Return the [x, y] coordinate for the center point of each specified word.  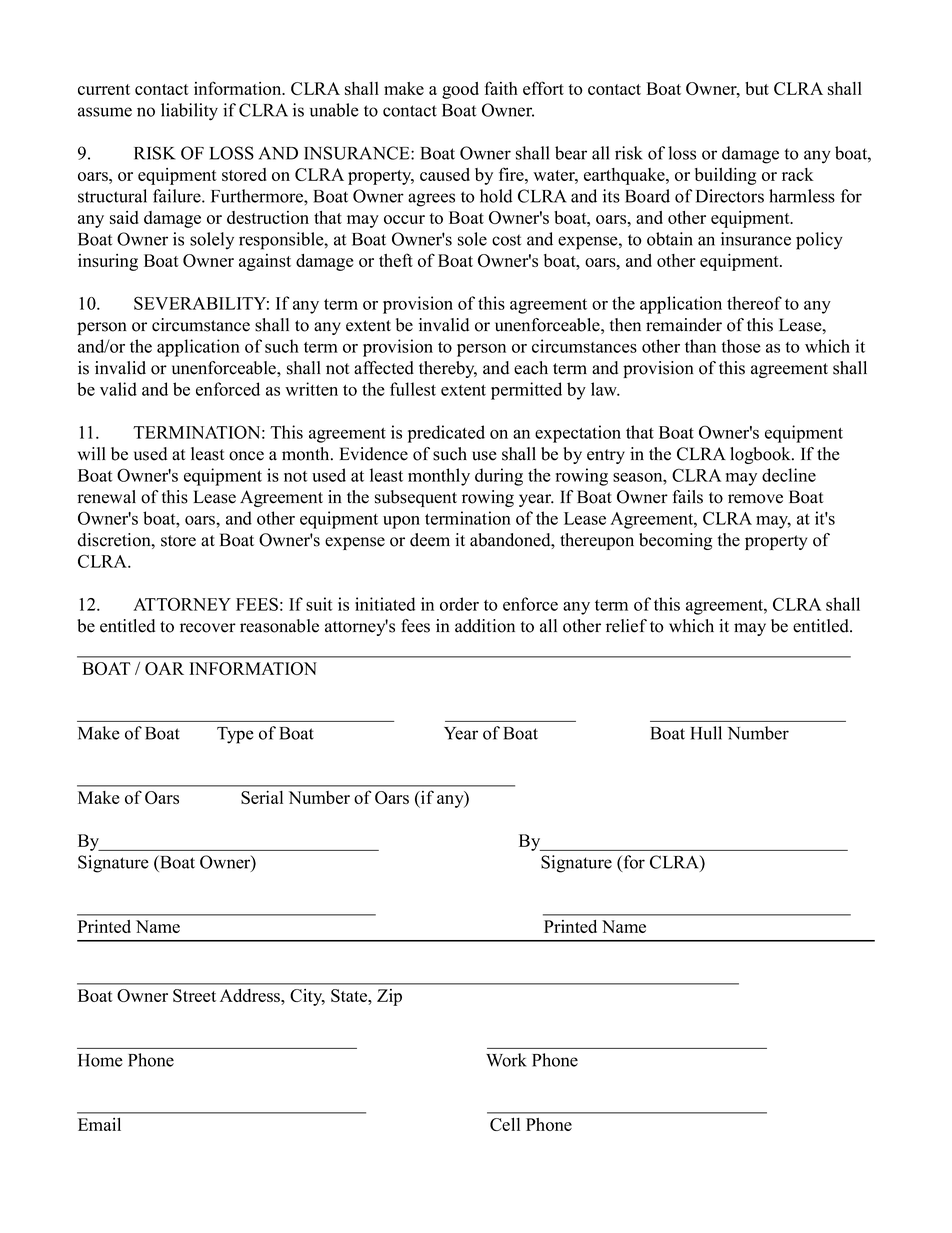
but [757, 88]
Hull [706, 733]
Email [99, 1124]
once [246, 456]
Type [235, 735]
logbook [761, 455]
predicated [446, 434]
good [460, 90]
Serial [262, 797]
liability [189, 112]
